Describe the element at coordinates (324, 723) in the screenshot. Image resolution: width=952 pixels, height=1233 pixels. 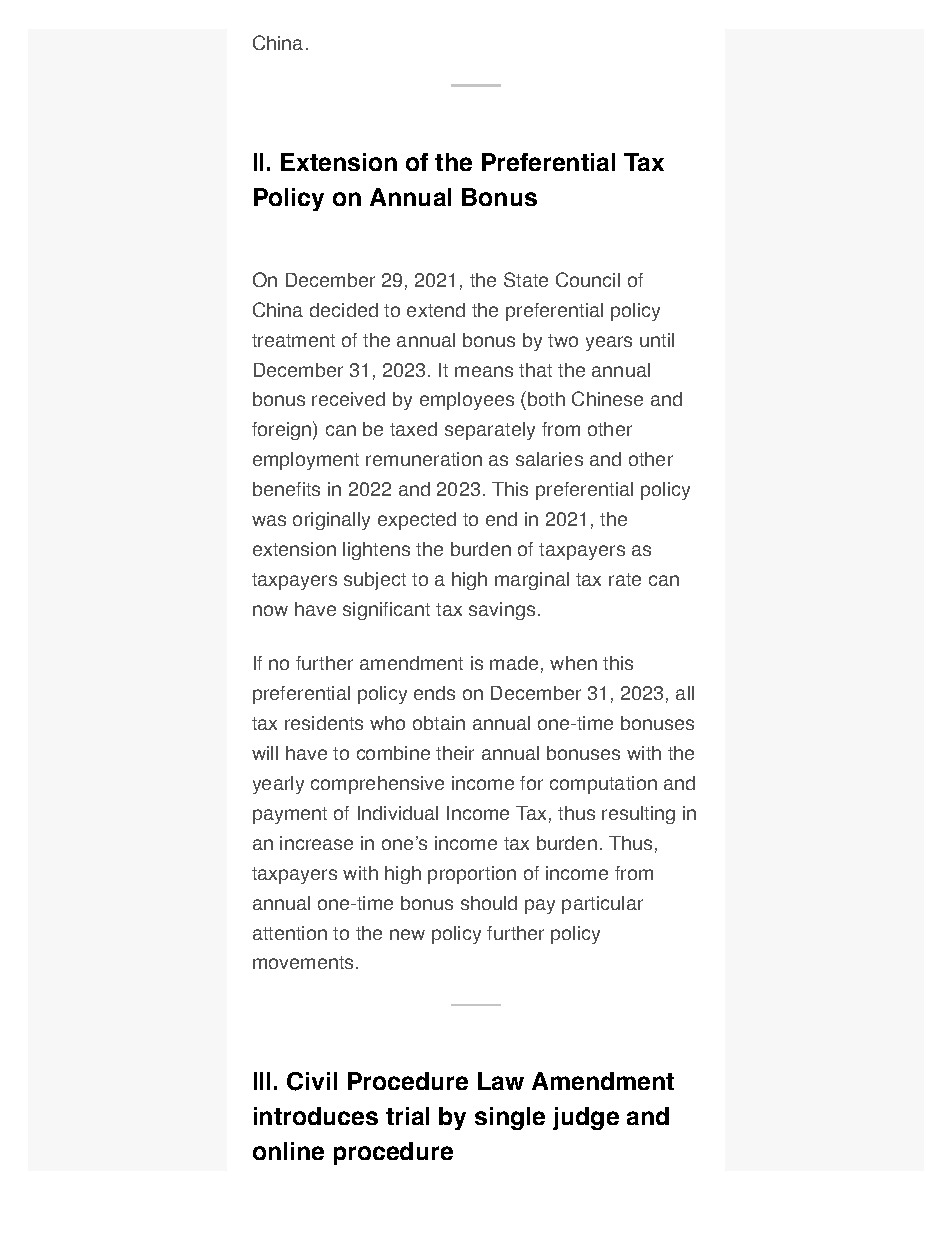
I see `residents` at that location.
